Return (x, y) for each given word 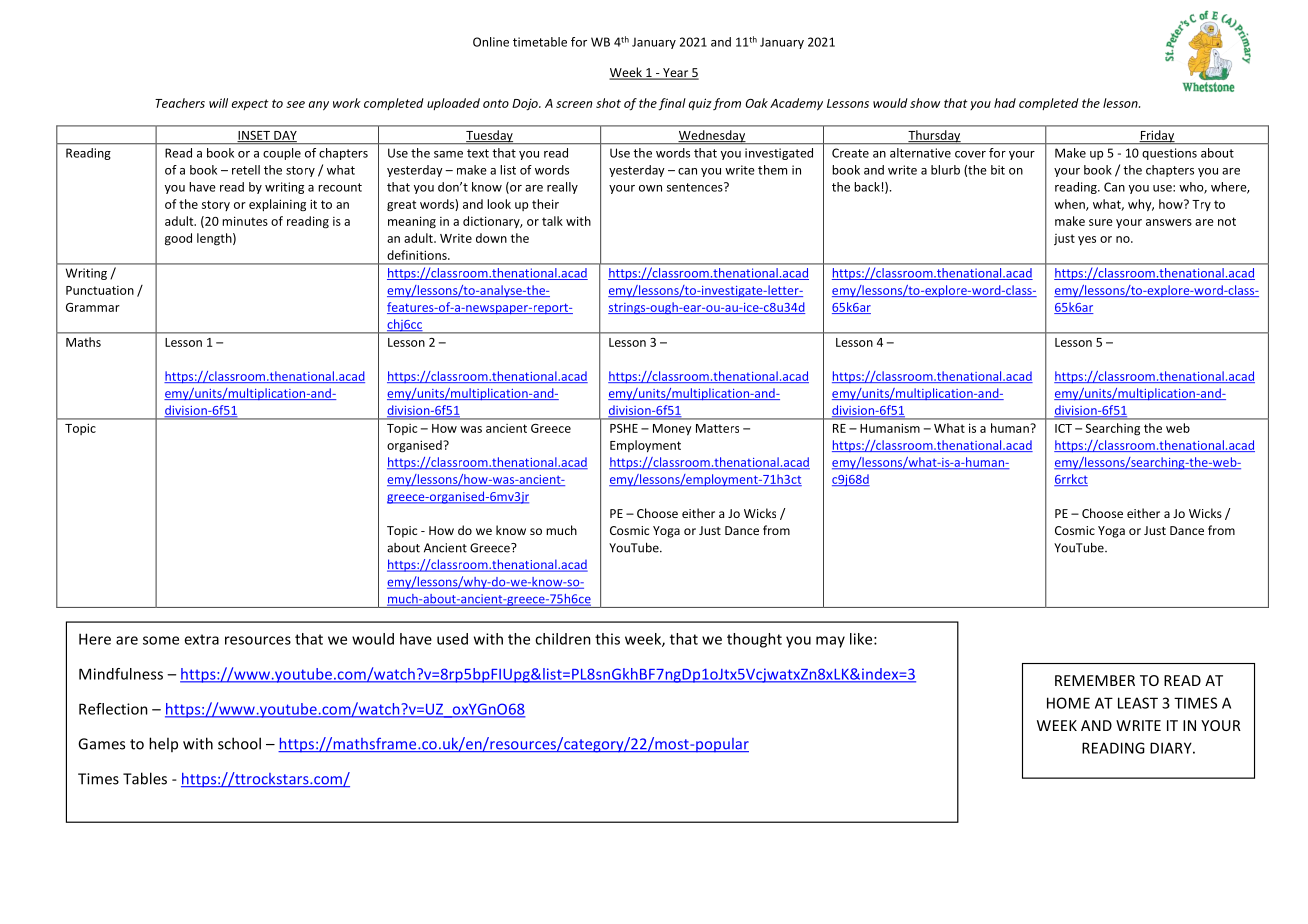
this (607, 639)
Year (676, 74)
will (218, 103)
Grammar (93, 307)
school (239, 743)
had (1005, 103)
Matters (717, 428)
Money (672, 430)
